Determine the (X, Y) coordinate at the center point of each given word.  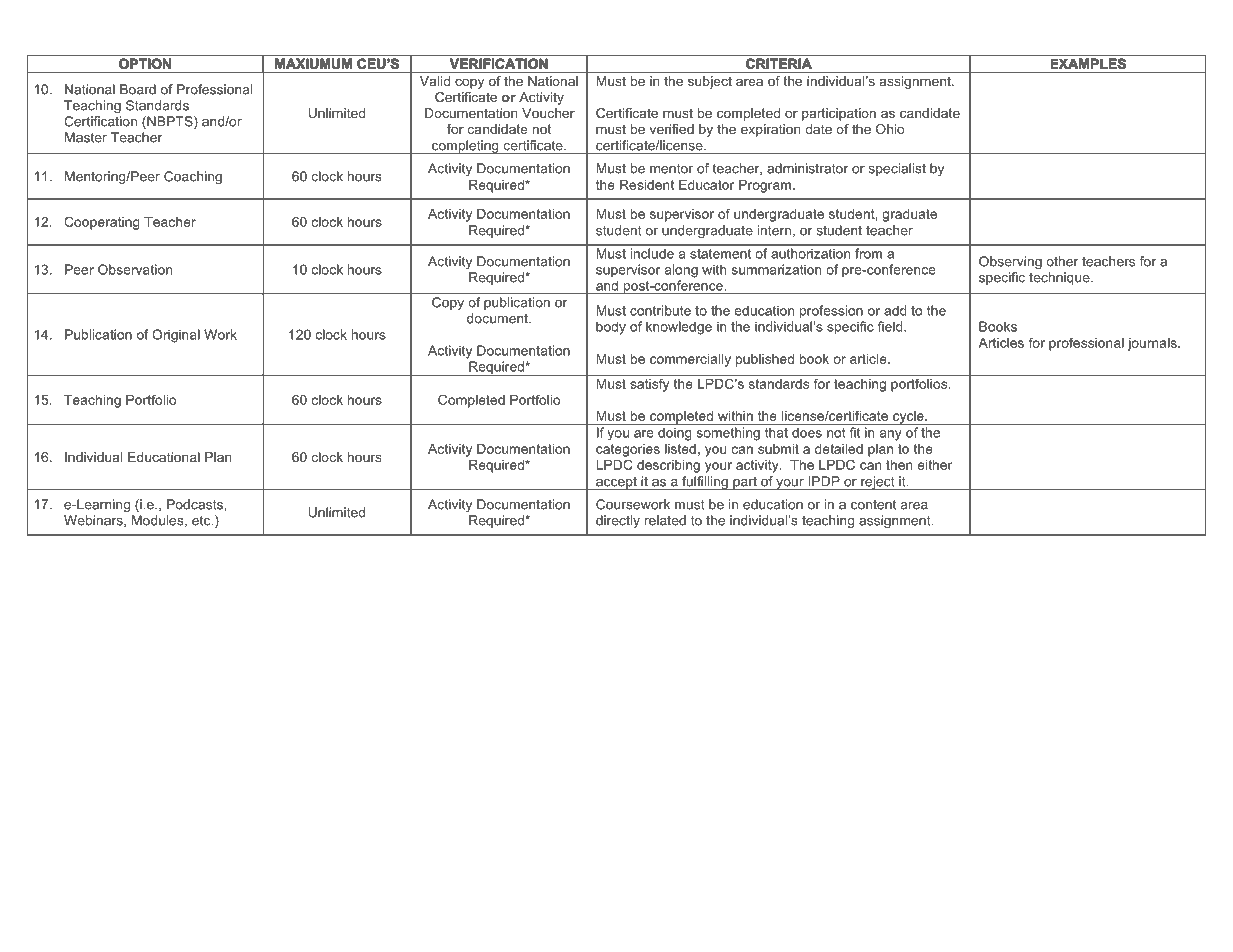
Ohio (890, 129)
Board (138, 89)
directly (618, 521)
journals (1153, 344)
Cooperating (102, 223)
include (652, 253)
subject (710, 82)
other (1062, 261)
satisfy (649, 385)
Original (176, 336)
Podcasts (196, 504)
